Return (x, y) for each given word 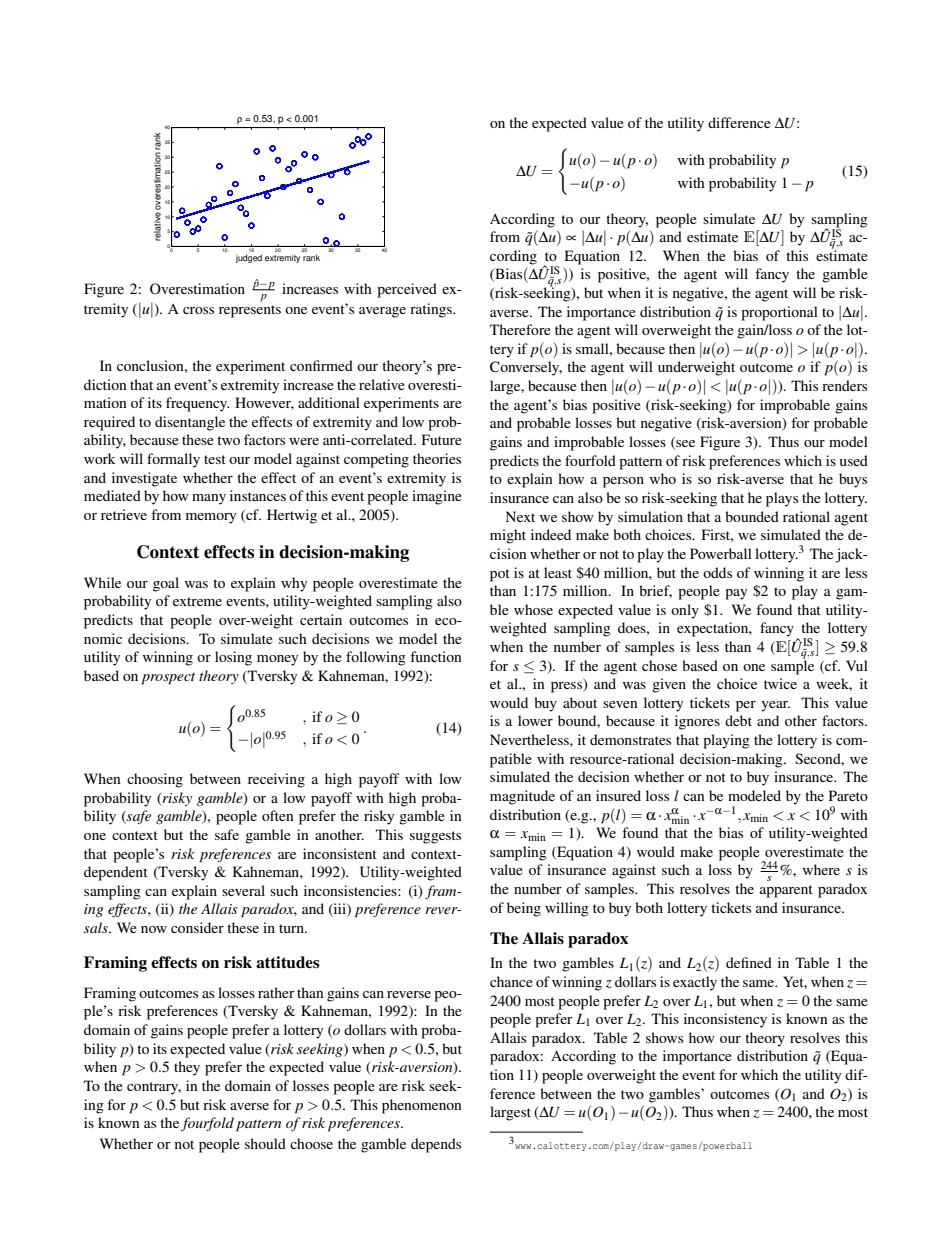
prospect (168, 679)
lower (535, 720)
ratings (432, 310)
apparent (786, 891)
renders (844, 385)
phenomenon (422, 1106)
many (209, 499)
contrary (154, 1088)
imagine (437, 497)
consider (197, 927)
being (524, 909)
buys (853, 480)
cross (198, 310)
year (775, 706)
